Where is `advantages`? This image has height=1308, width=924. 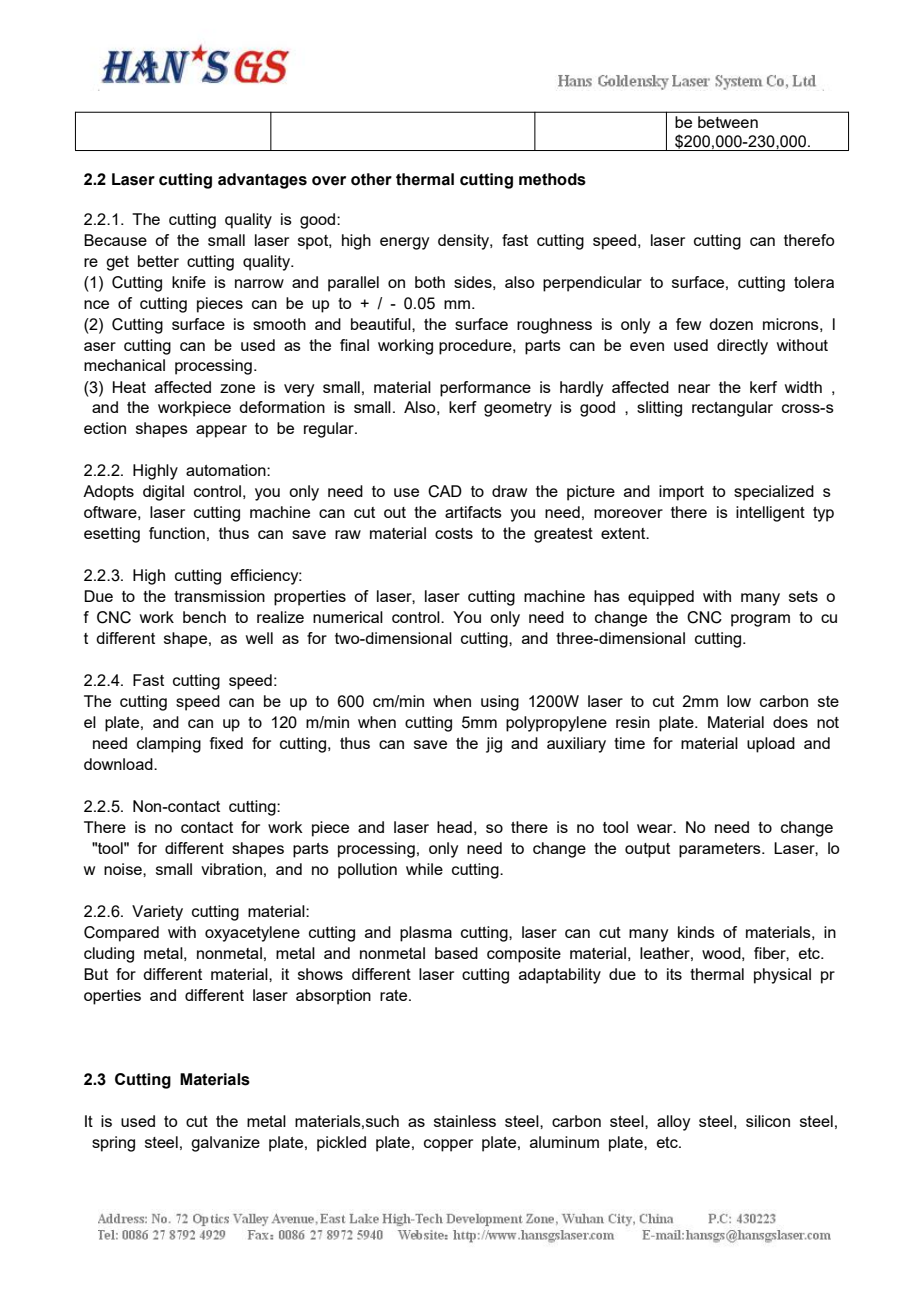 advantages is located at coordinates (262, 181).
